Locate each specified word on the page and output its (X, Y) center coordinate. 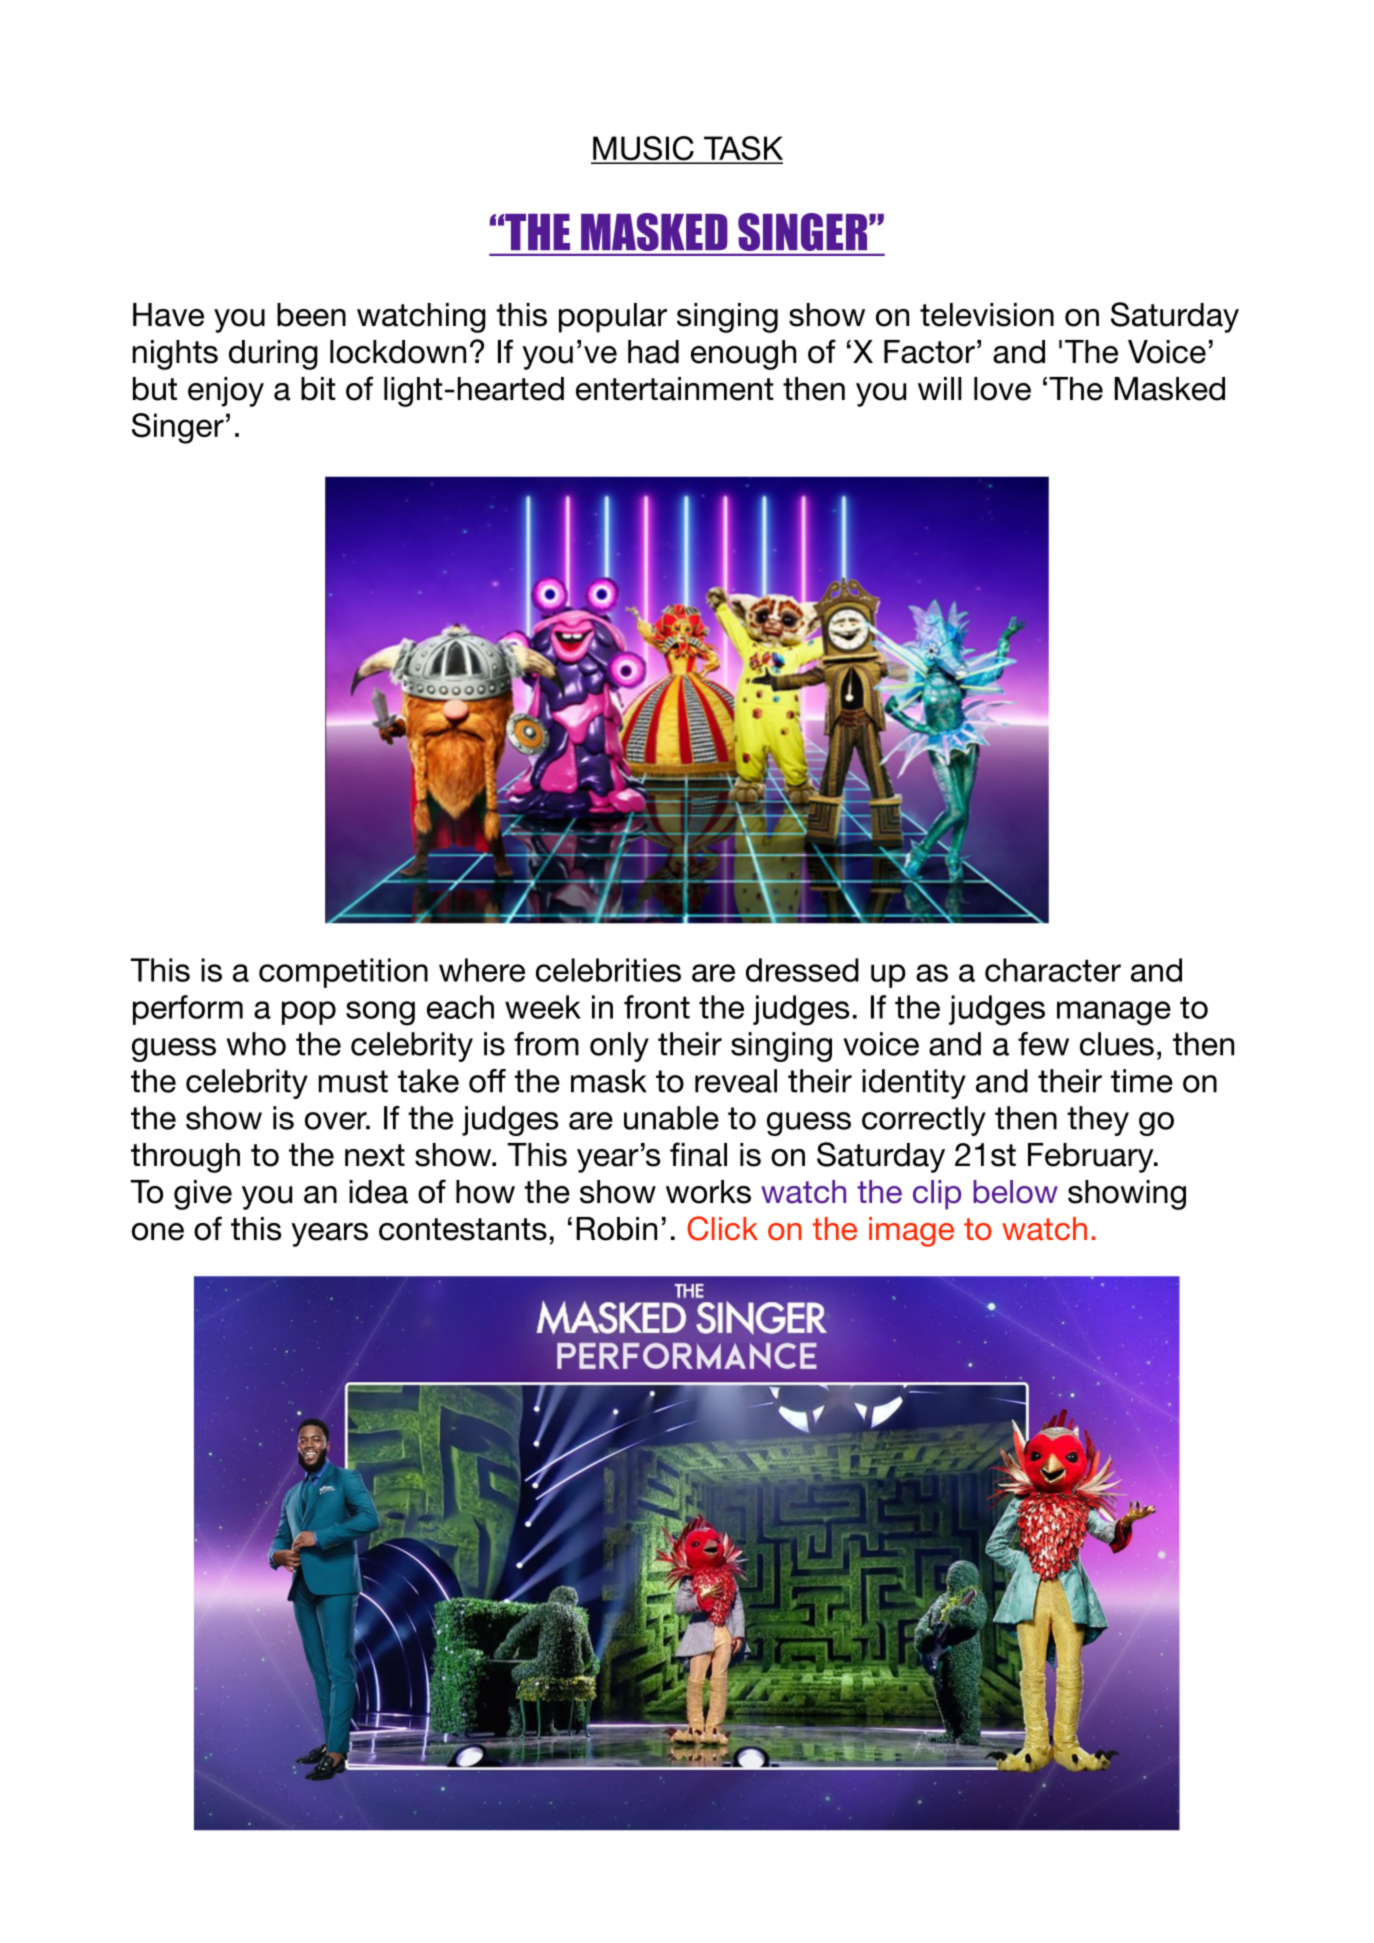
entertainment (675, 389)
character (1053, 970)
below (1015, 1192)
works (708, 1192)
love (1002, 389)
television (987, 315)
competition (343, 973)
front (657, 1007)
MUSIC (643, 149)
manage (1114, 1013)
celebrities (608, 970)
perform (188, 1010)
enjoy (226, 392)
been (311, 315)
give (203, 1195)
